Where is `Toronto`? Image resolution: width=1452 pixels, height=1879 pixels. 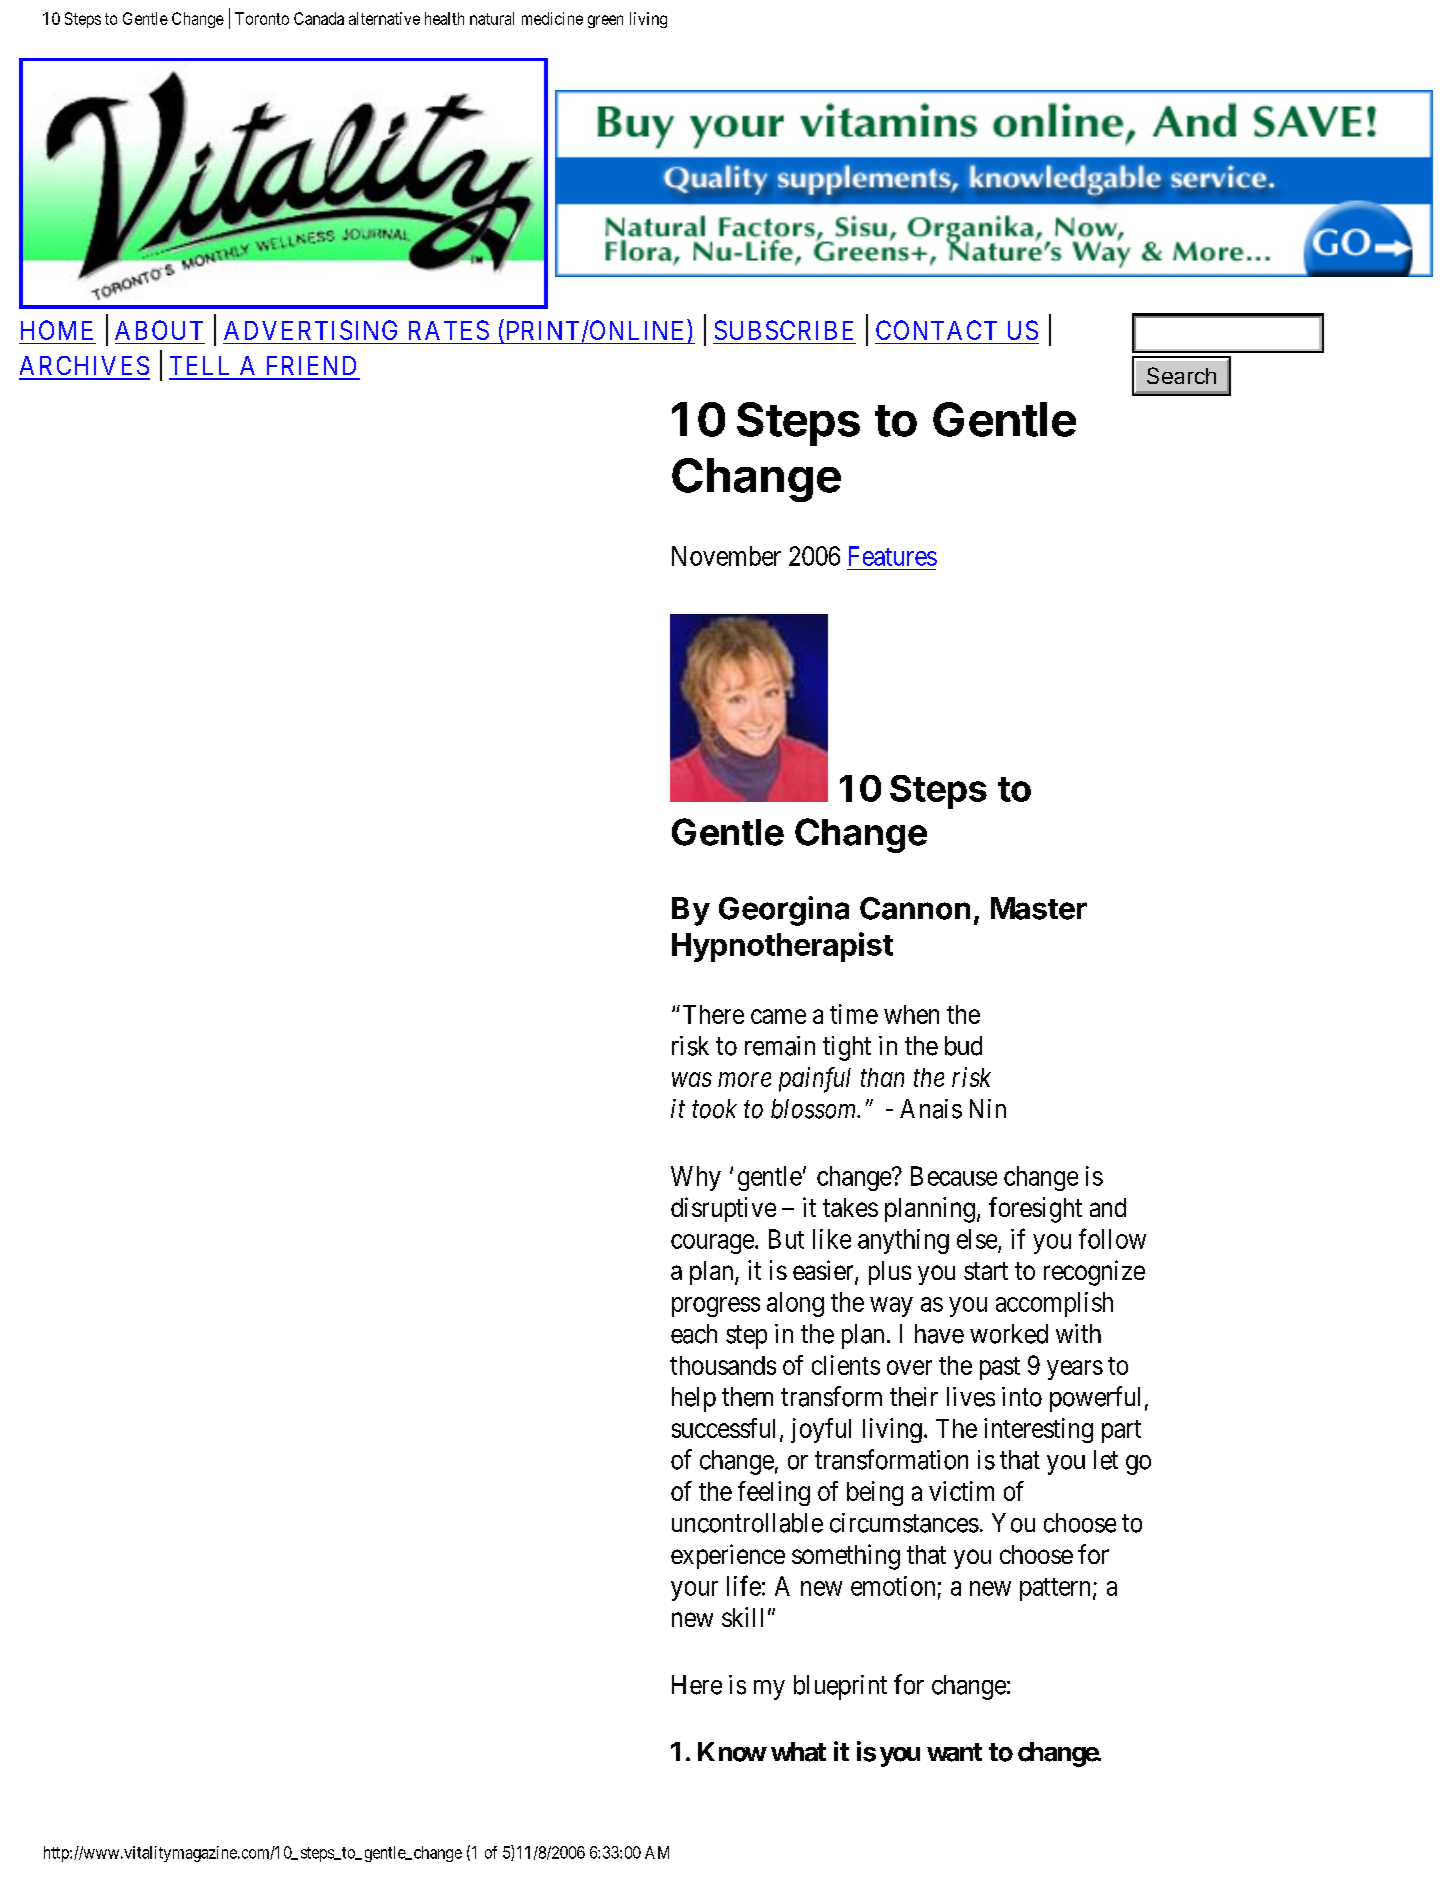
Toronto is located at coordinates (262, 18).
